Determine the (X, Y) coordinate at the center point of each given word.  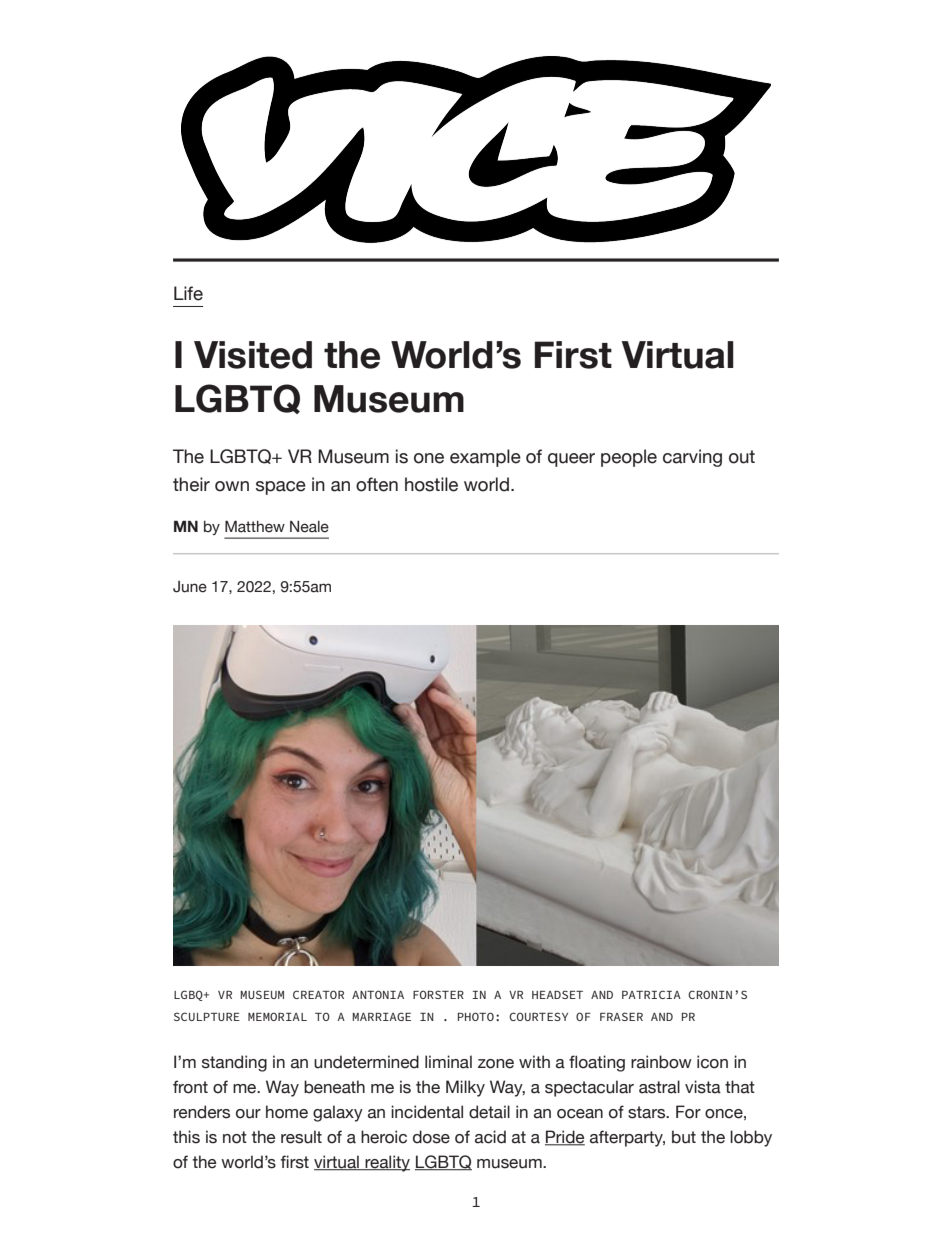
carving (692, 458)
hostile (431, 484)
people (629, 458)
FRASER (621, 1016)
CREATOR (318, 994)
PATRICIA (651, 994)
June (190, 587)
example (485, 458)
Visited (253, 355)
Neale (309, 527)
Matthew (255, 527)
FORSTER (438, 994)
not (235, 1137)
